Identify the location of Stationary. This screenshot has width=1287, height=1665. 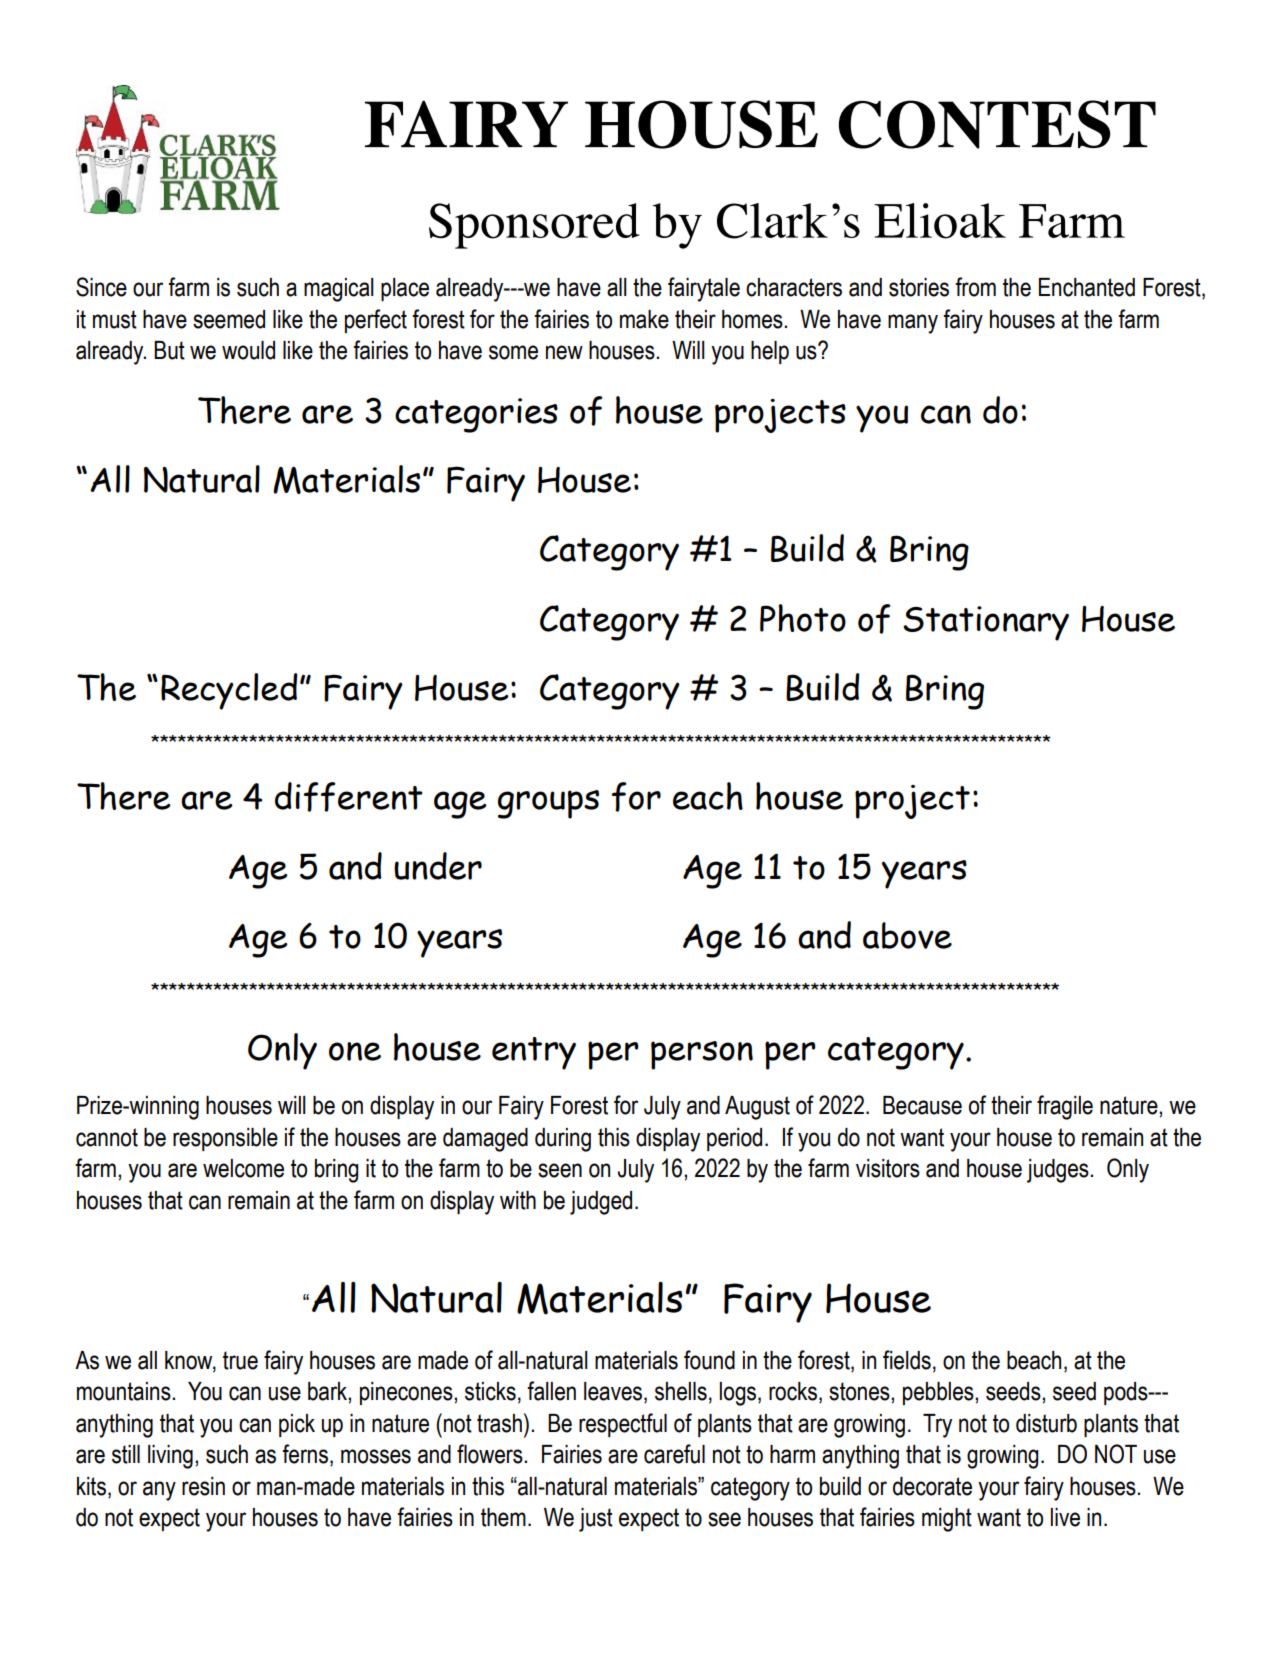
(986, 623).
